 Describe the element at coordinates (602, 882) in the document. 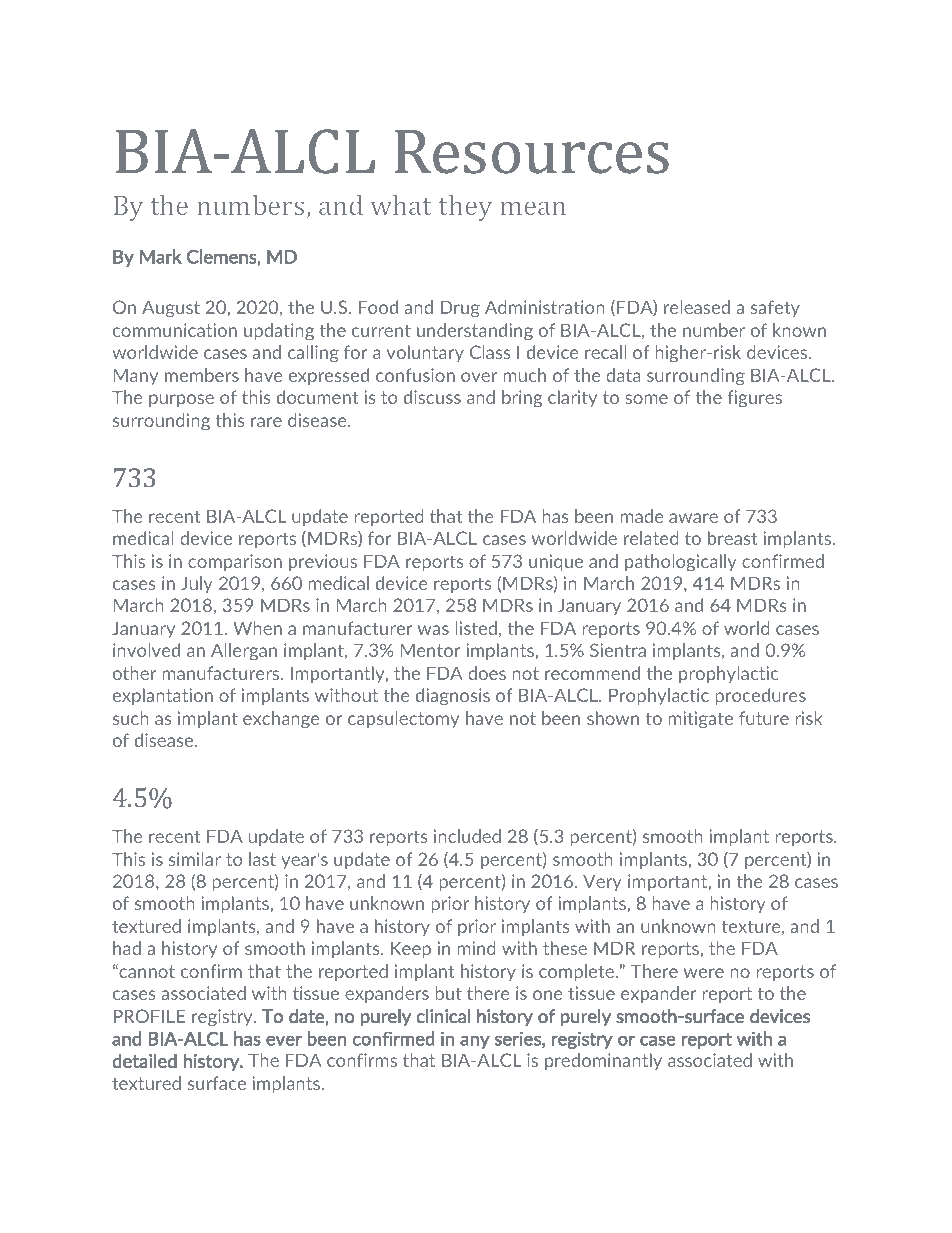

I see `Very` at that location.
